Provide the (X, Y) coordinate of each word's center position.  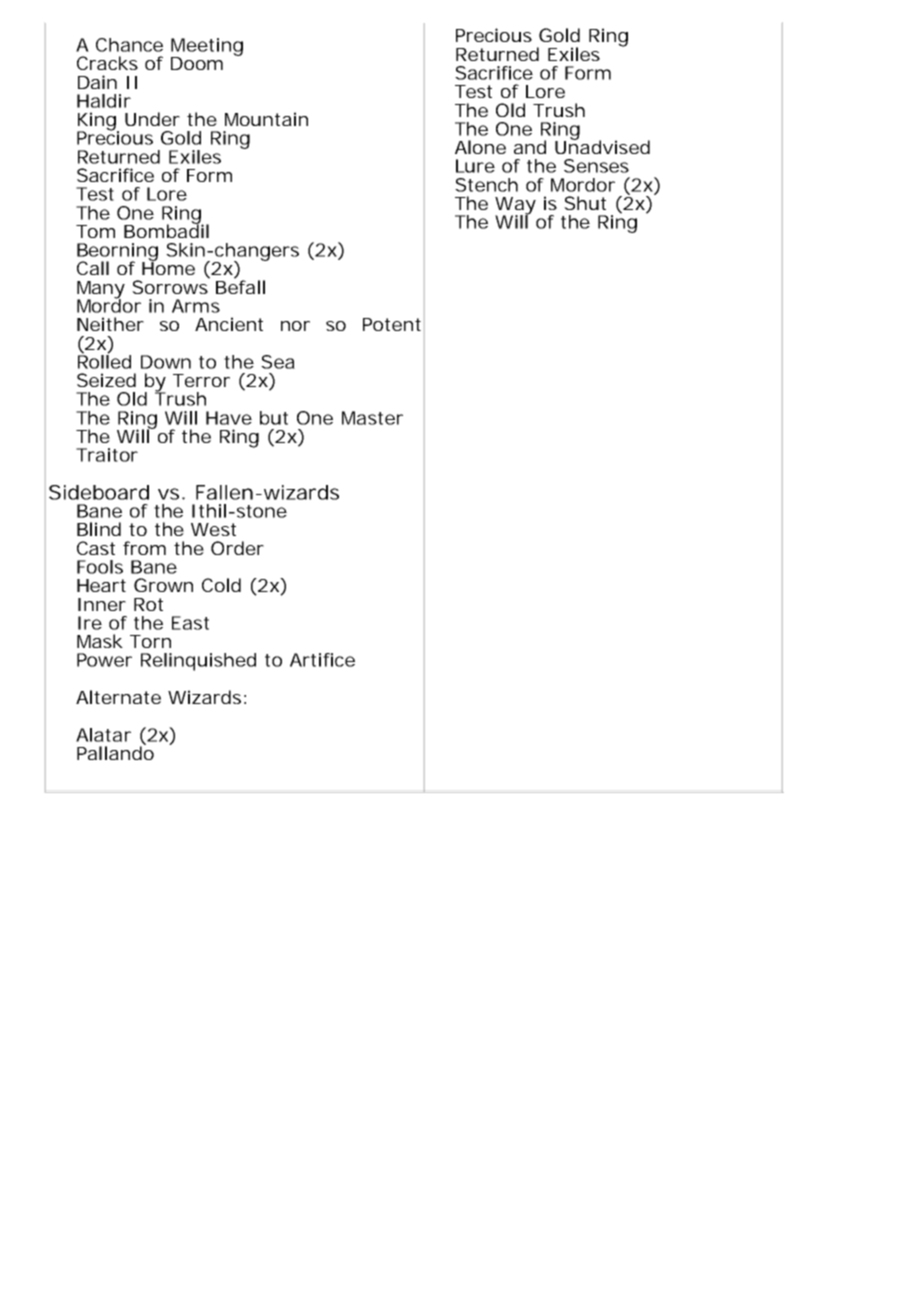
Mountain (266, 119)
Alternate (118, 697)
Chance (129, 45)
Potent (392, 324)
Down (166, 362)
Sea (278, 362)
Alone (480, 147)
